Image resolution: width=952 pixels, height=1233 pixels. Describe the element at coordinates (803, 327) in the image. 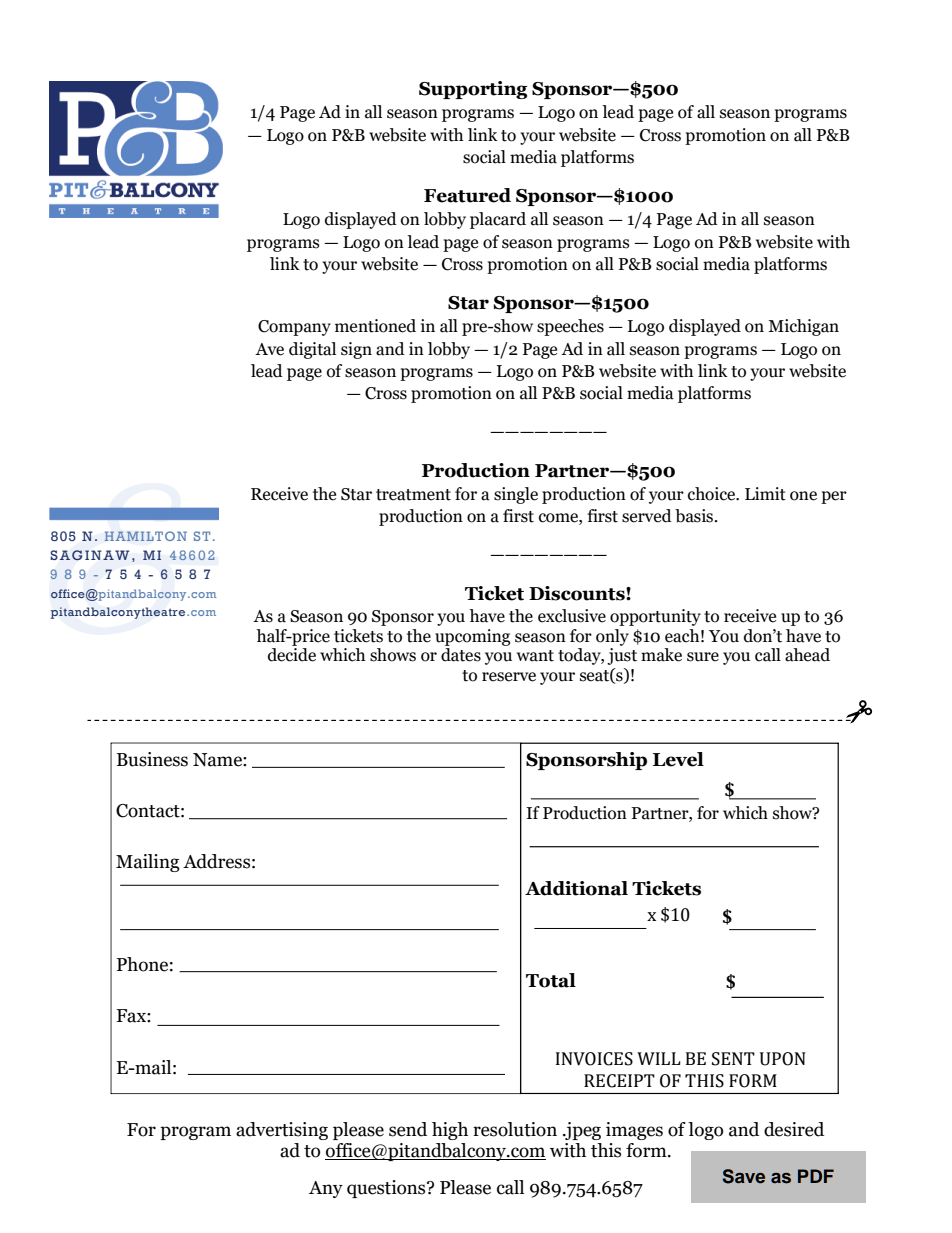

I see `Michigan` at that location.
